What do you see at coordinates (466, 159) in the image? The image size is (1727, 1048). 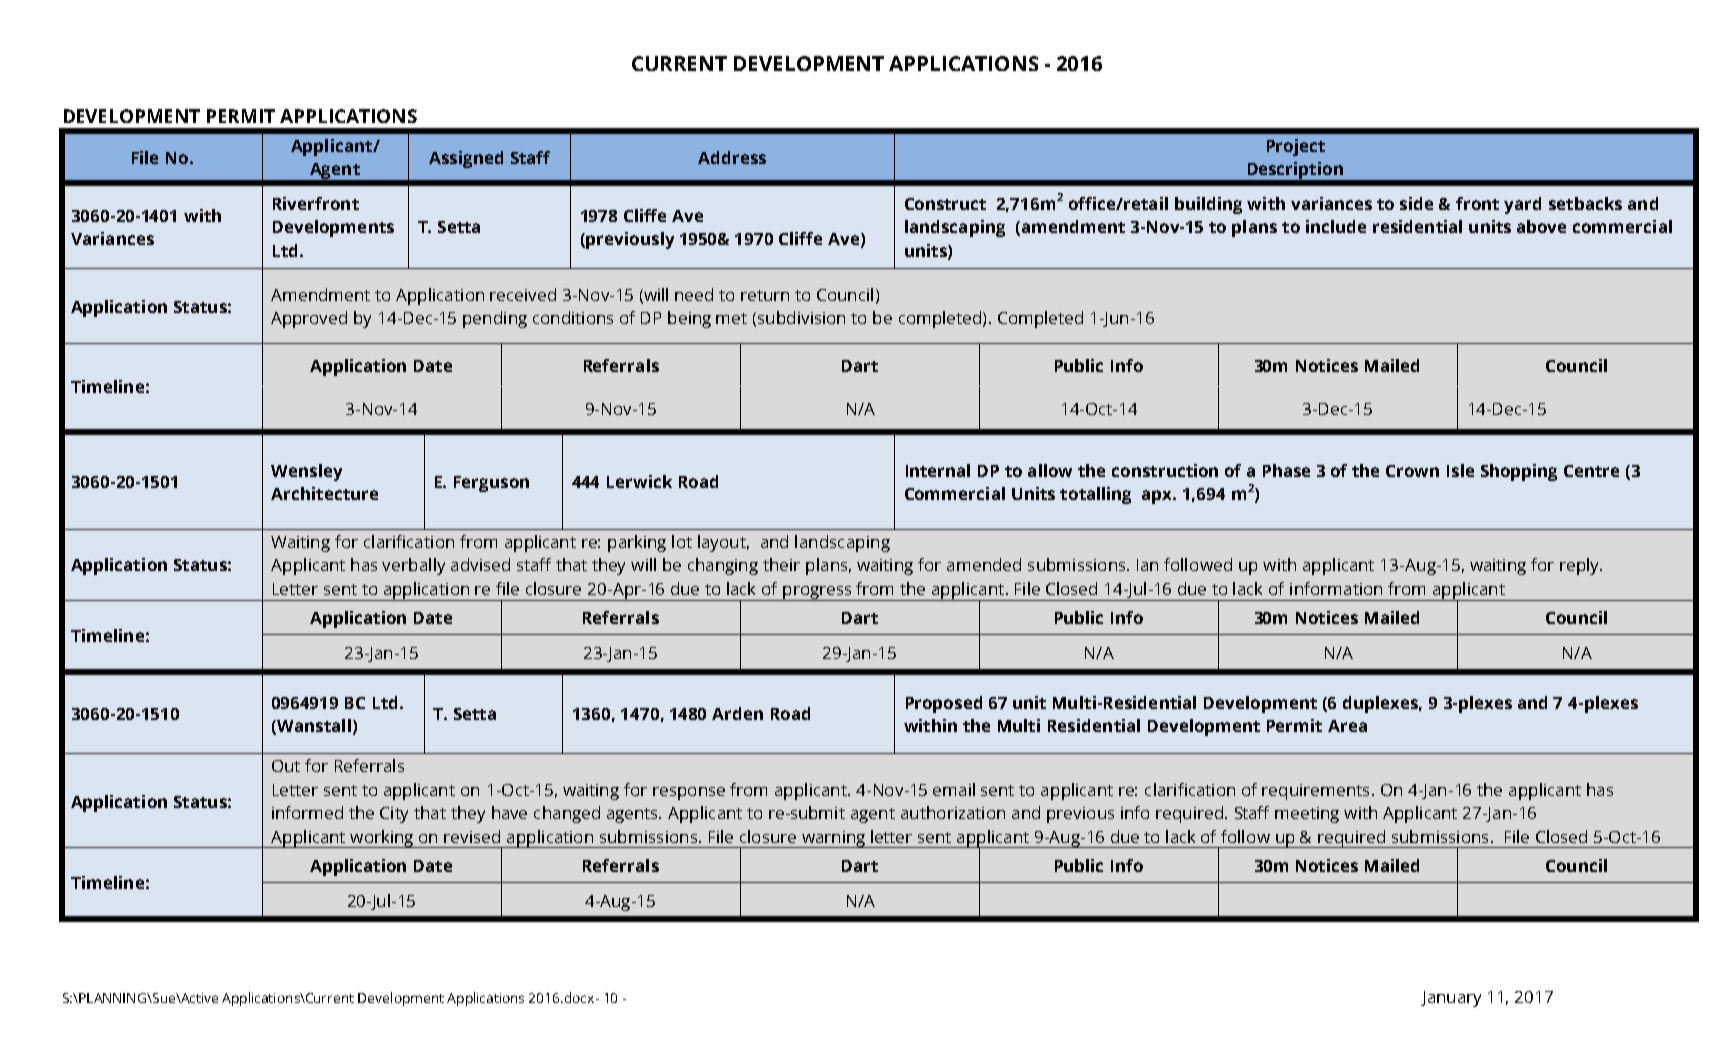 I see `Assigned` at bounding box center [466, 159].
